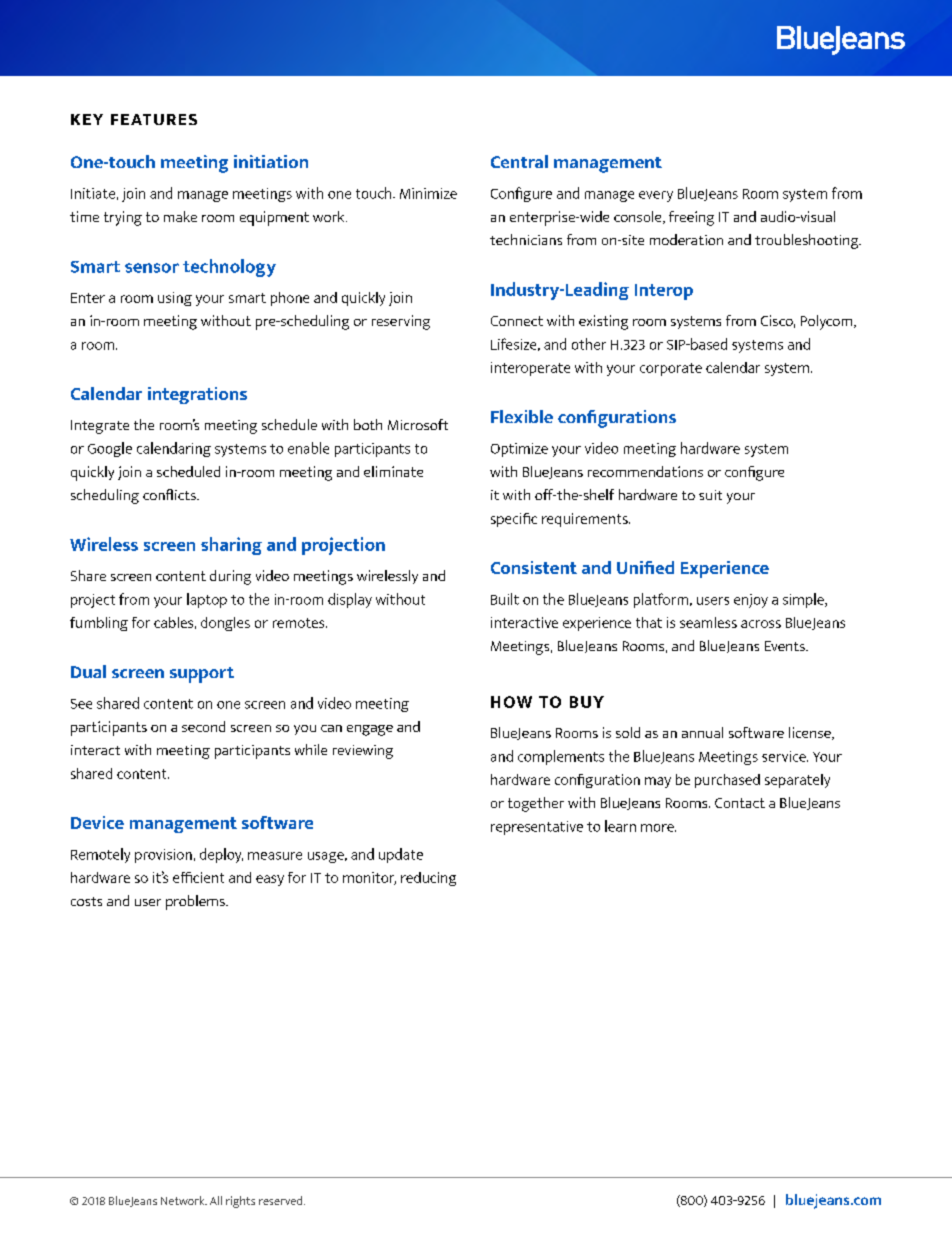 The height and width of the document is (1233, 952). Describe the element at coordinates (428, 193) in the document. I see `Minimize` at that location.
